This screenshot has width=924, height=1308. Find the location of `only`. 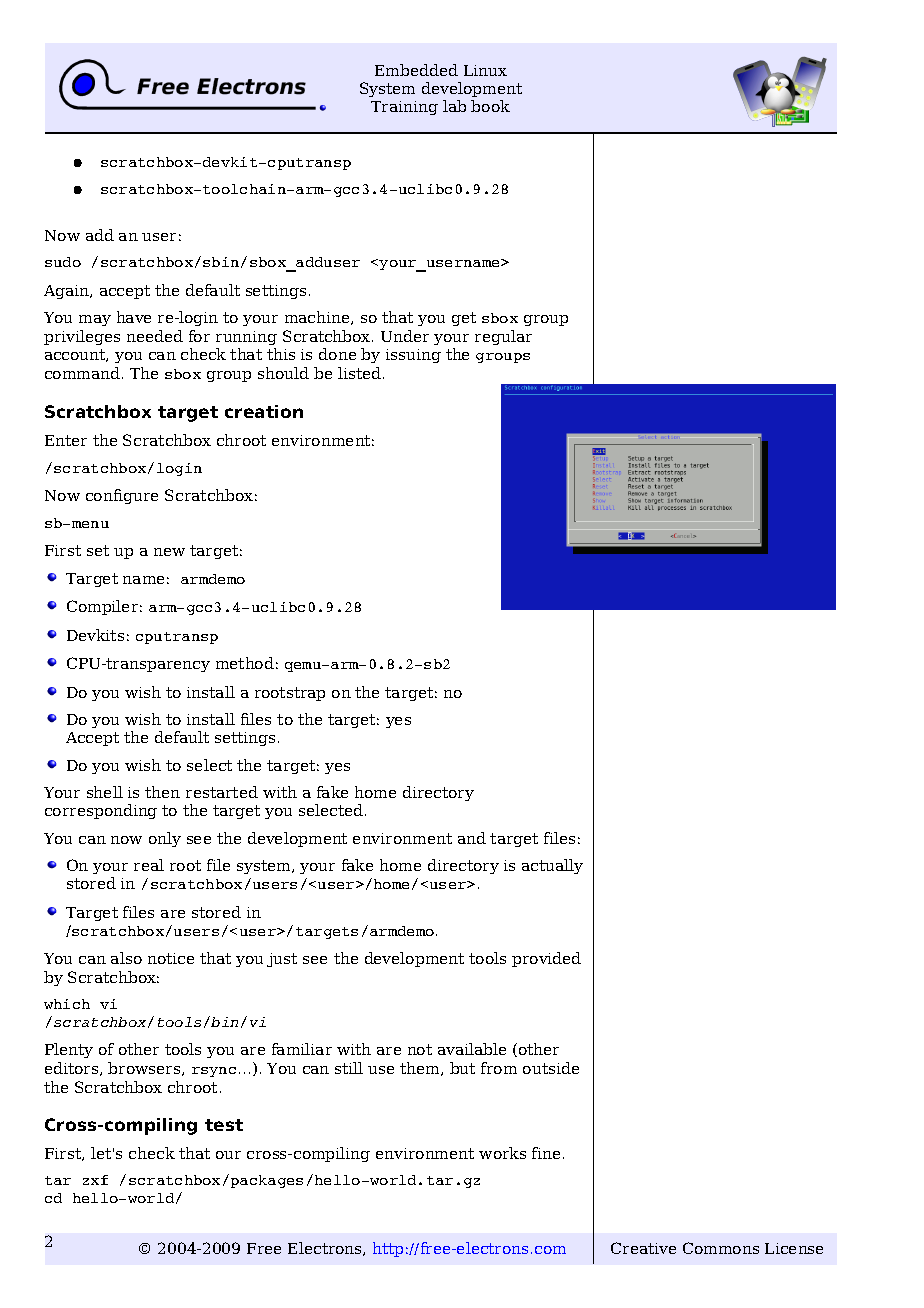

only is located at coordinates (165, 839).
